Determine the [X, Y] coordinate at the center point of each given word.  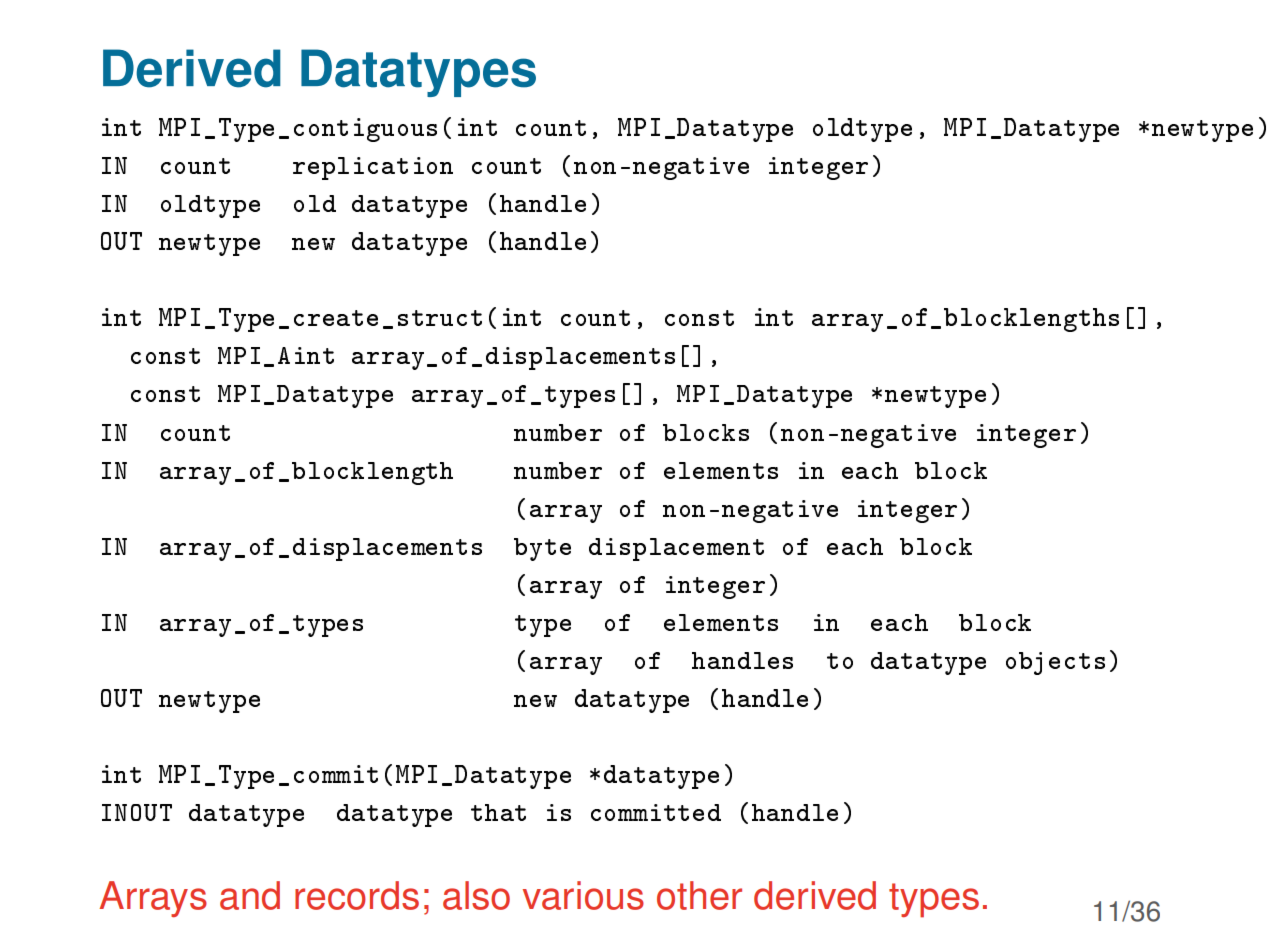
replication [373, 168]
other [699, 895]
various [583, 895]
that [498, 812]
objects [1055, 663]
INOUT [137, 812]
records [357, 895]
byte [542, 549]
